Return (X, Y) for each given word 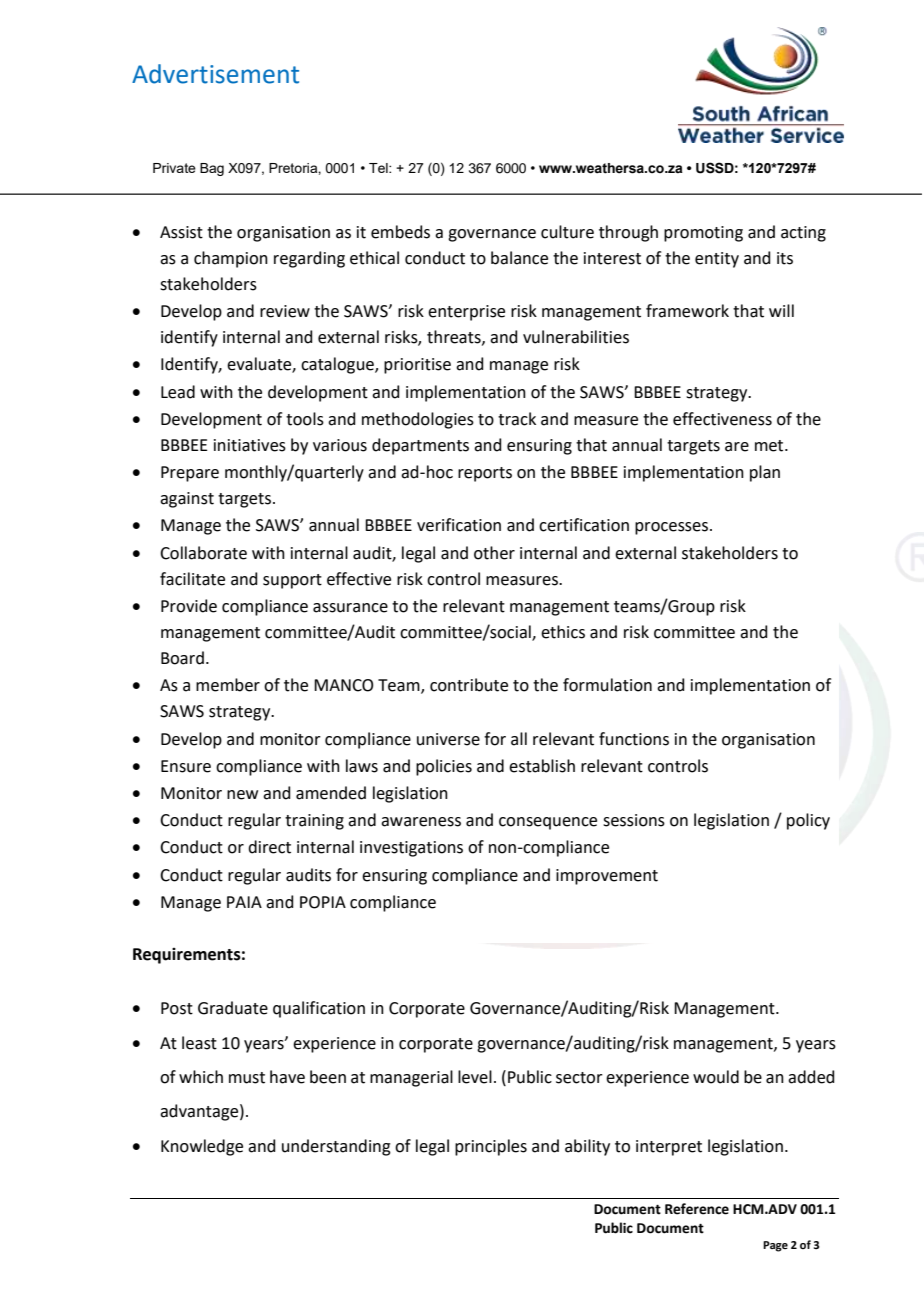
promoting (703, 234)
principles (491, 1147)
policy (808, 821)
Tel (379, 168)
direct (269, 847)
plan (765, 473)
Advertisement (215, 74)
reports (485, 474)
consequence (548, 823)
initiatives (250, 445)
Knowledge (202, 1147)
